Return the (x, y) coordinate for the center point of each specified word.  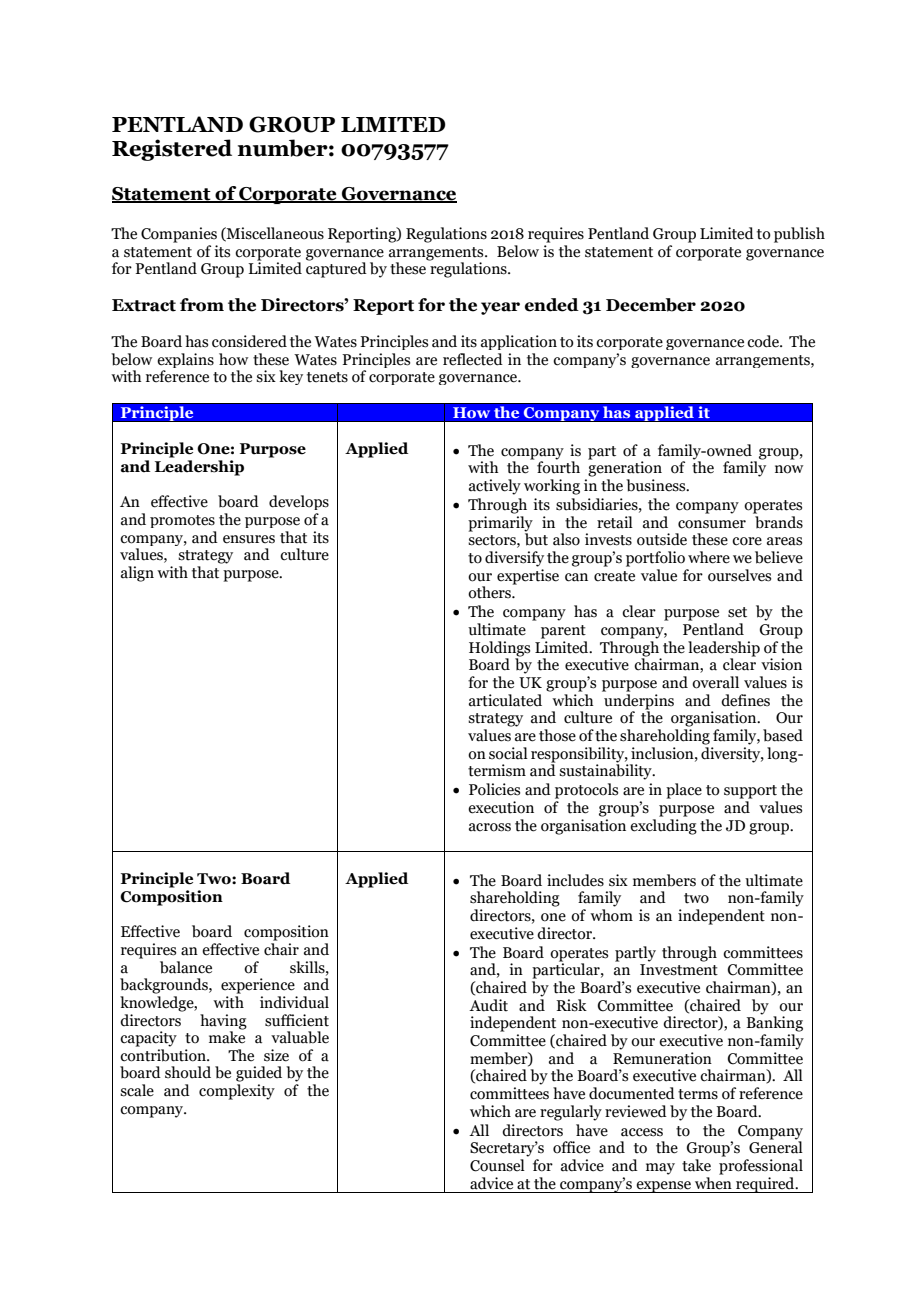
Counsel (497, 1165)
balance (186, 967)
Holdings (499, 649)
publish (799, 235)
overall (715, 682)
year (500, 308)
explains (185, 360)
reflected (473, 359)
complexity (237, 1092)
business (657, 485)
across (490, 827)
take (696, 1165)
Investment (679, 970)
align (137, 574)
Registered (172, 150)
